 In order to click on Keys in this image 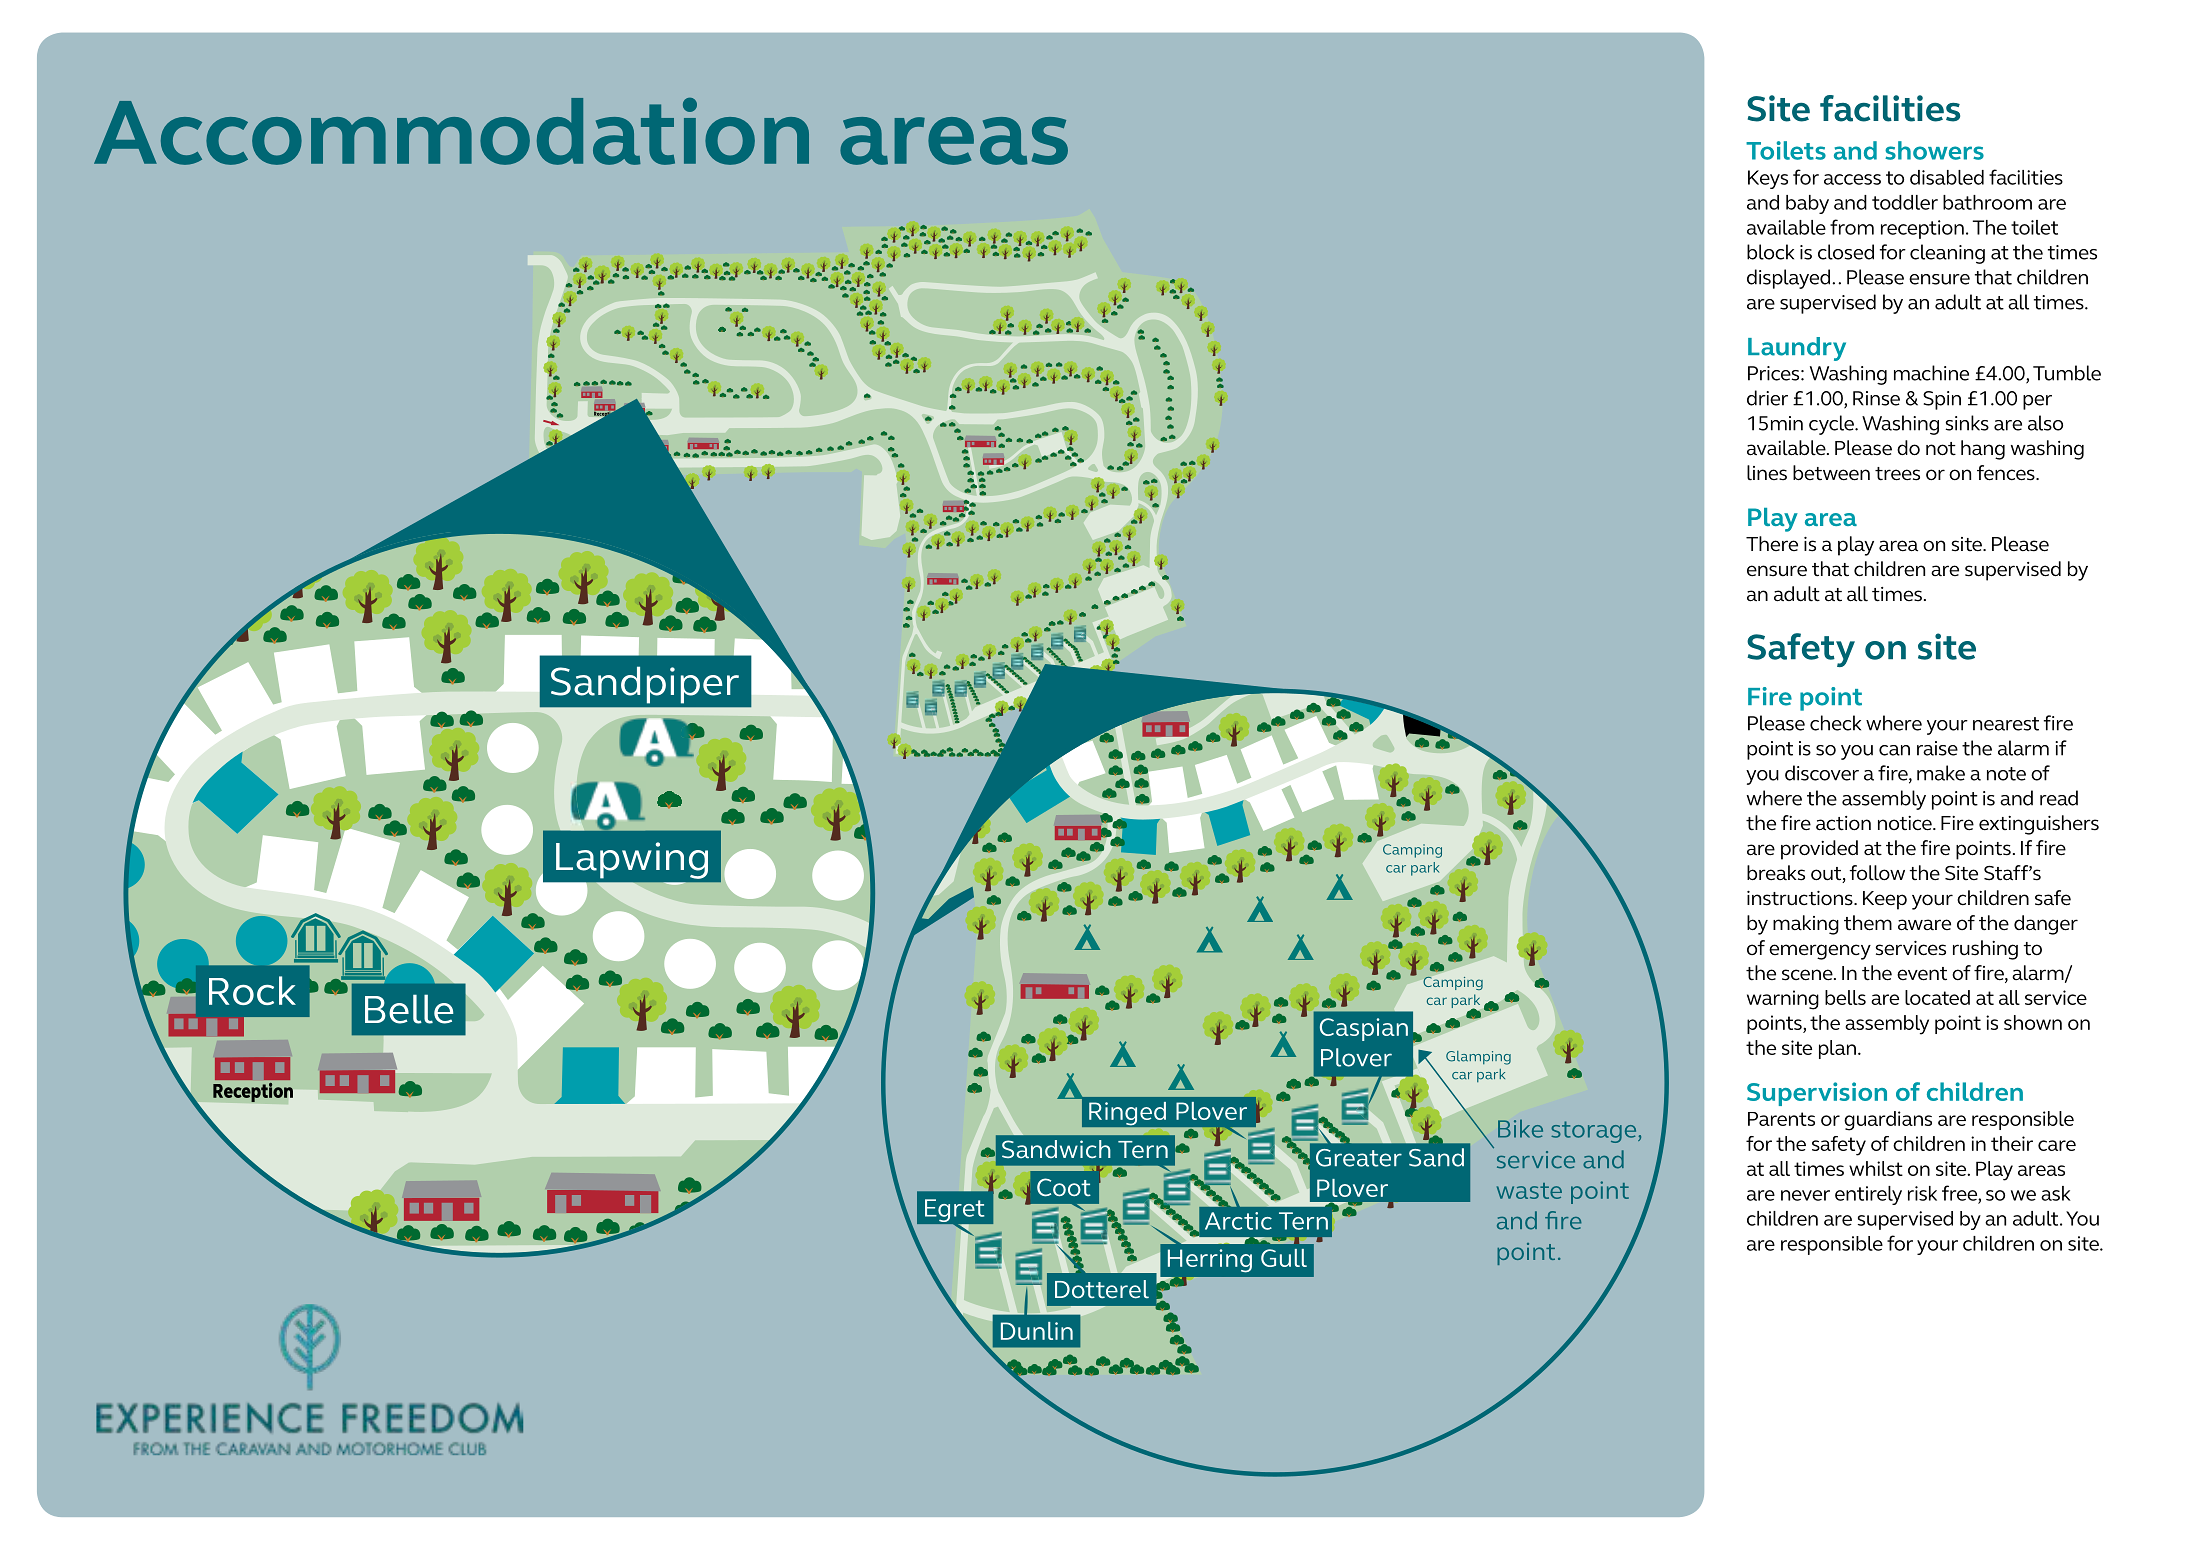, I will do `click(1768, 179)`.
